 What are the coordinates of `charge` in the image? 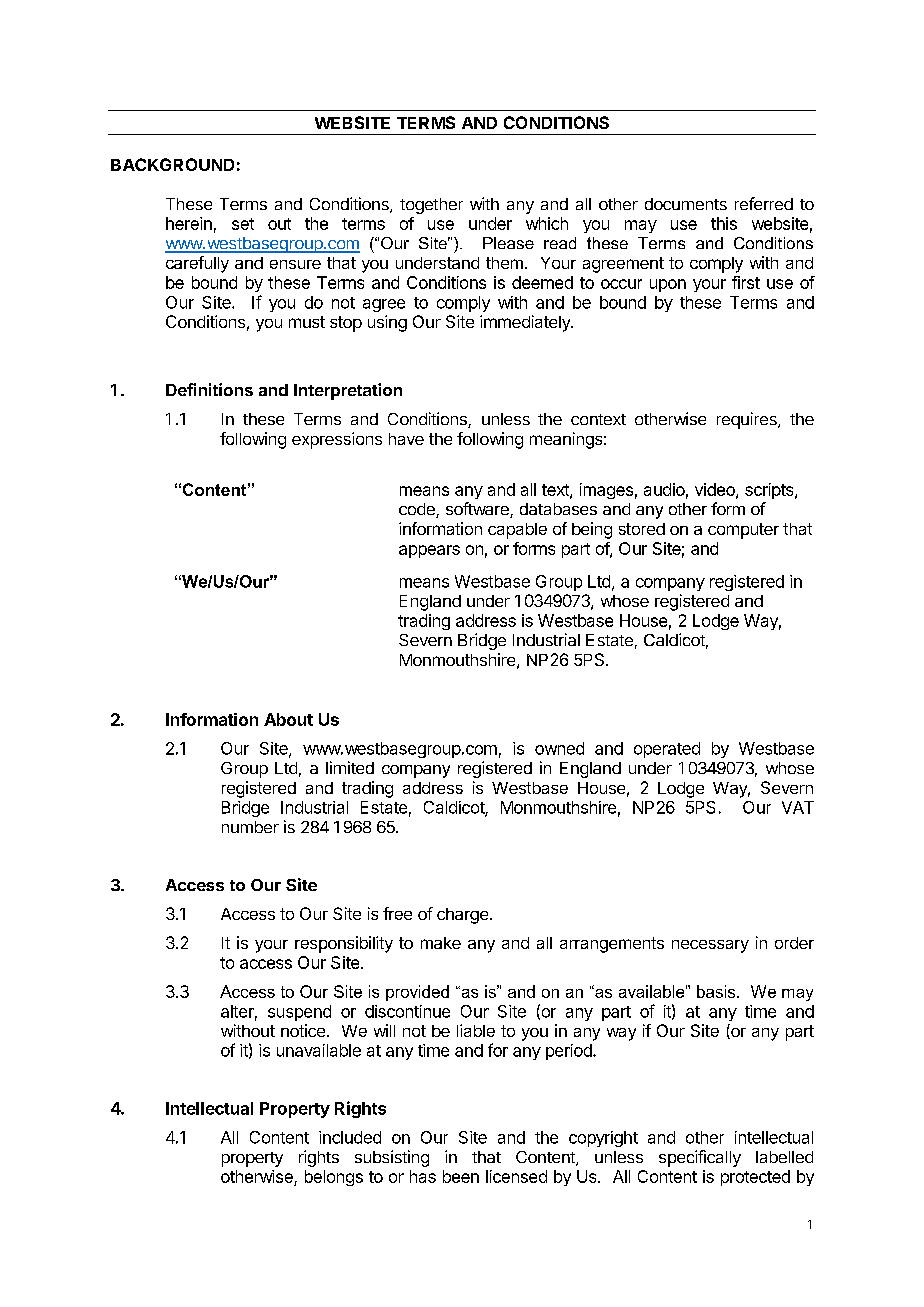 It's located at (464, 916).
